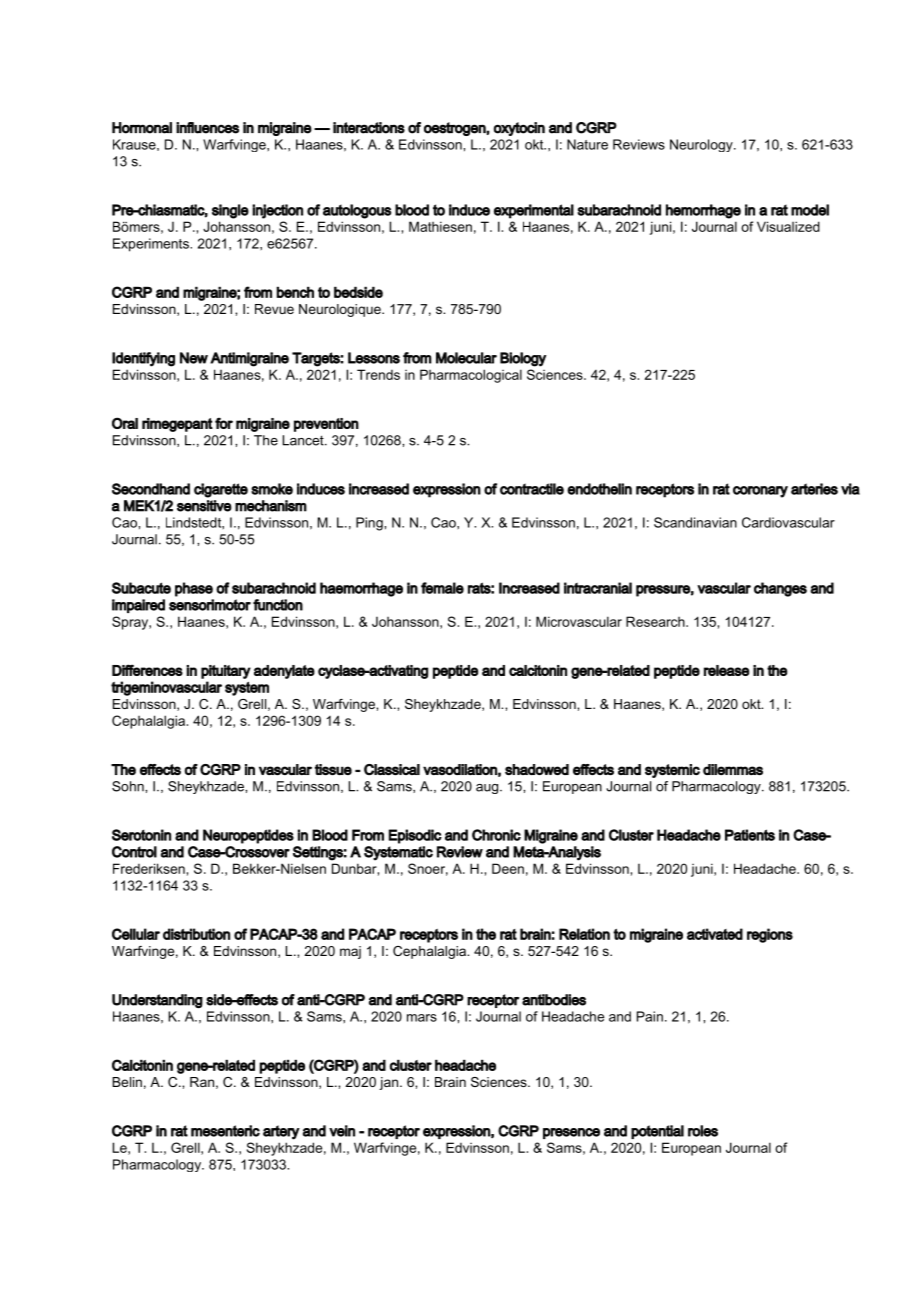 The image size is (924, 1308). What do you see at coordinates (225, 1131) in the screenshot?
I see `mesenteric` at bounding box center [225, 1131].
